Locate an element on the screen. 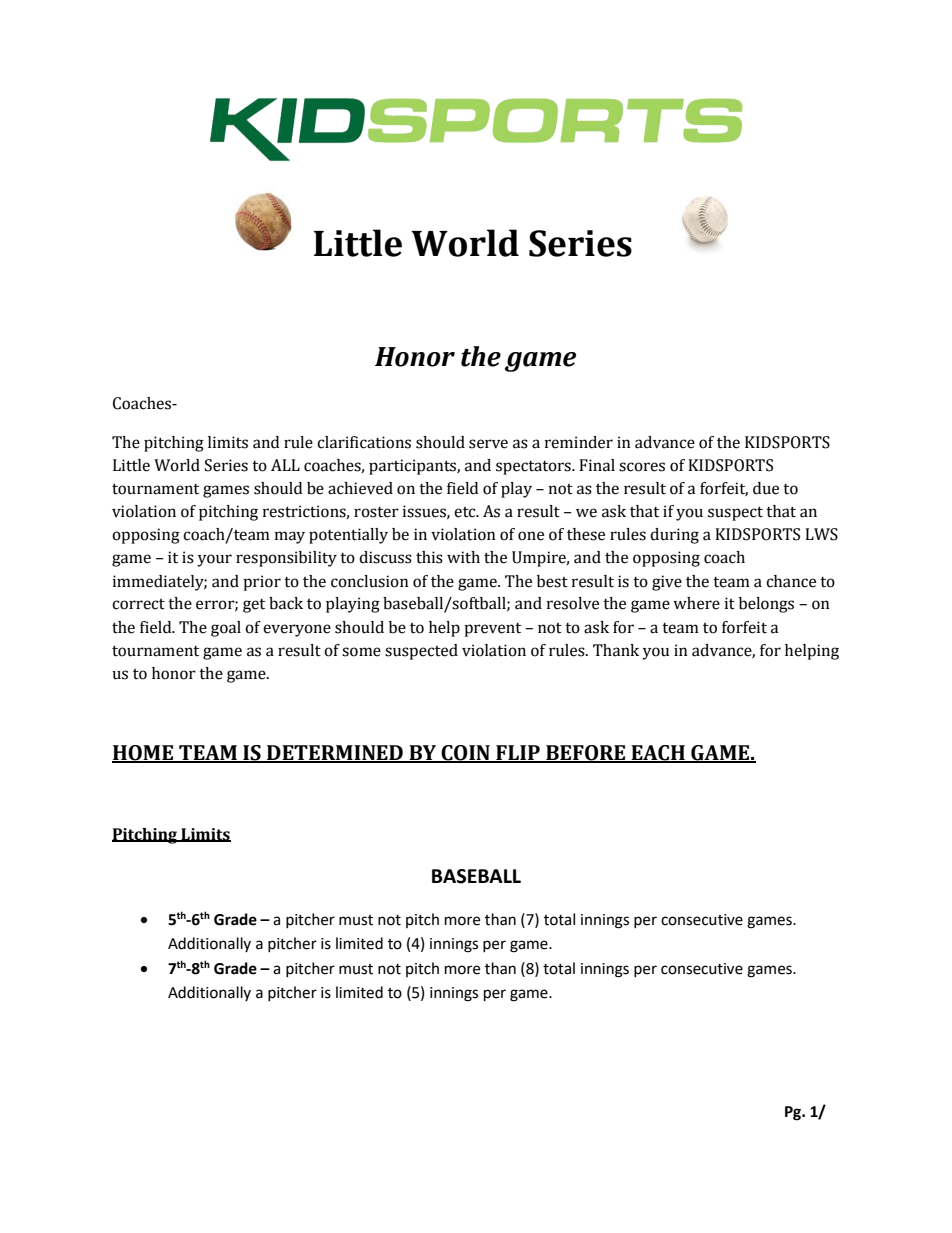 The image size is (952, 1233). scores is located at coordinates (642, 467).
